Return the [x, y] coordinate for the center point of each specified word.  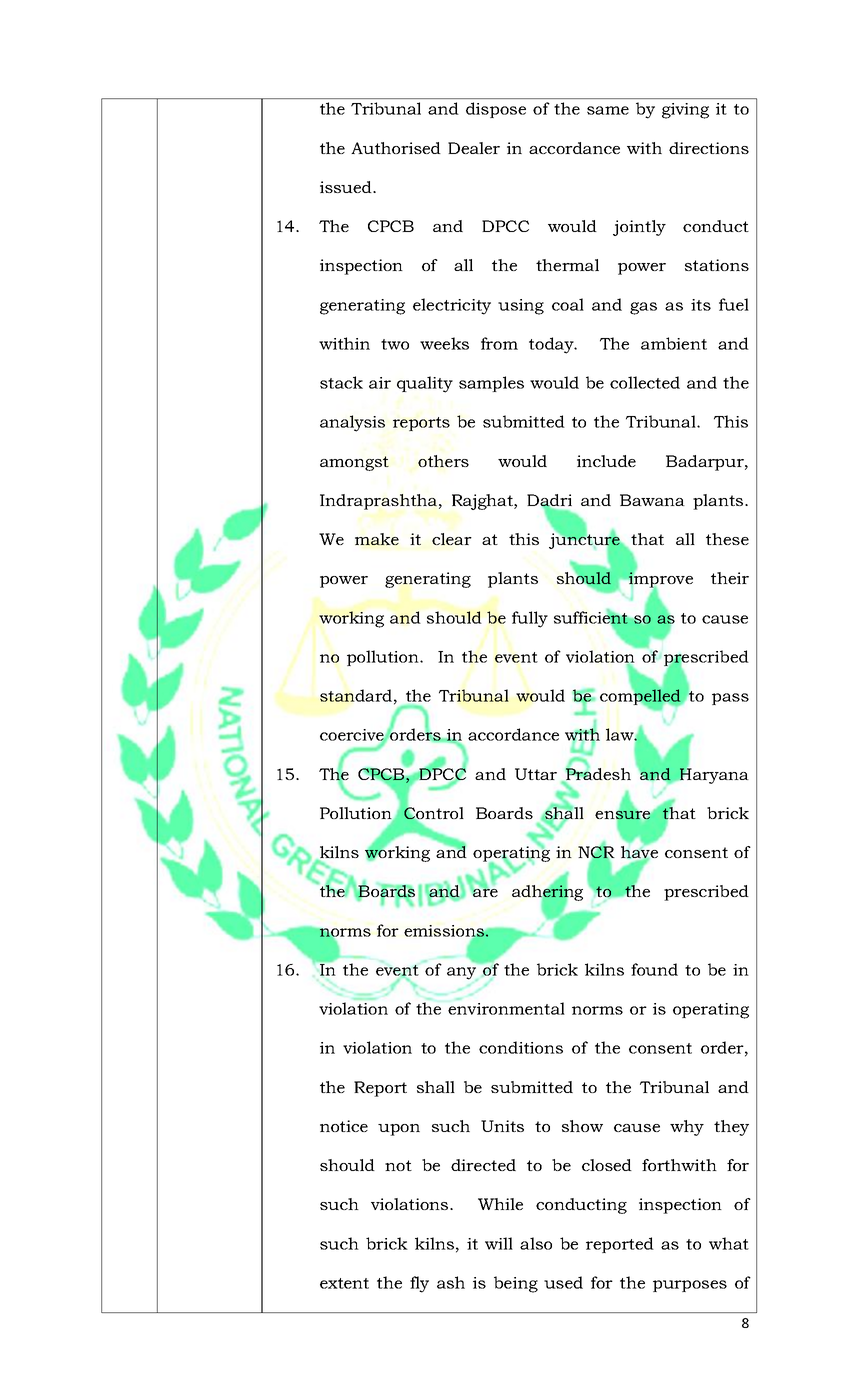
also [536, 1243]
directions [709, 148]
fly [419, 1284]
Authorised [396, 148]
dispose [496, 110]
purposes [690, 1286]
